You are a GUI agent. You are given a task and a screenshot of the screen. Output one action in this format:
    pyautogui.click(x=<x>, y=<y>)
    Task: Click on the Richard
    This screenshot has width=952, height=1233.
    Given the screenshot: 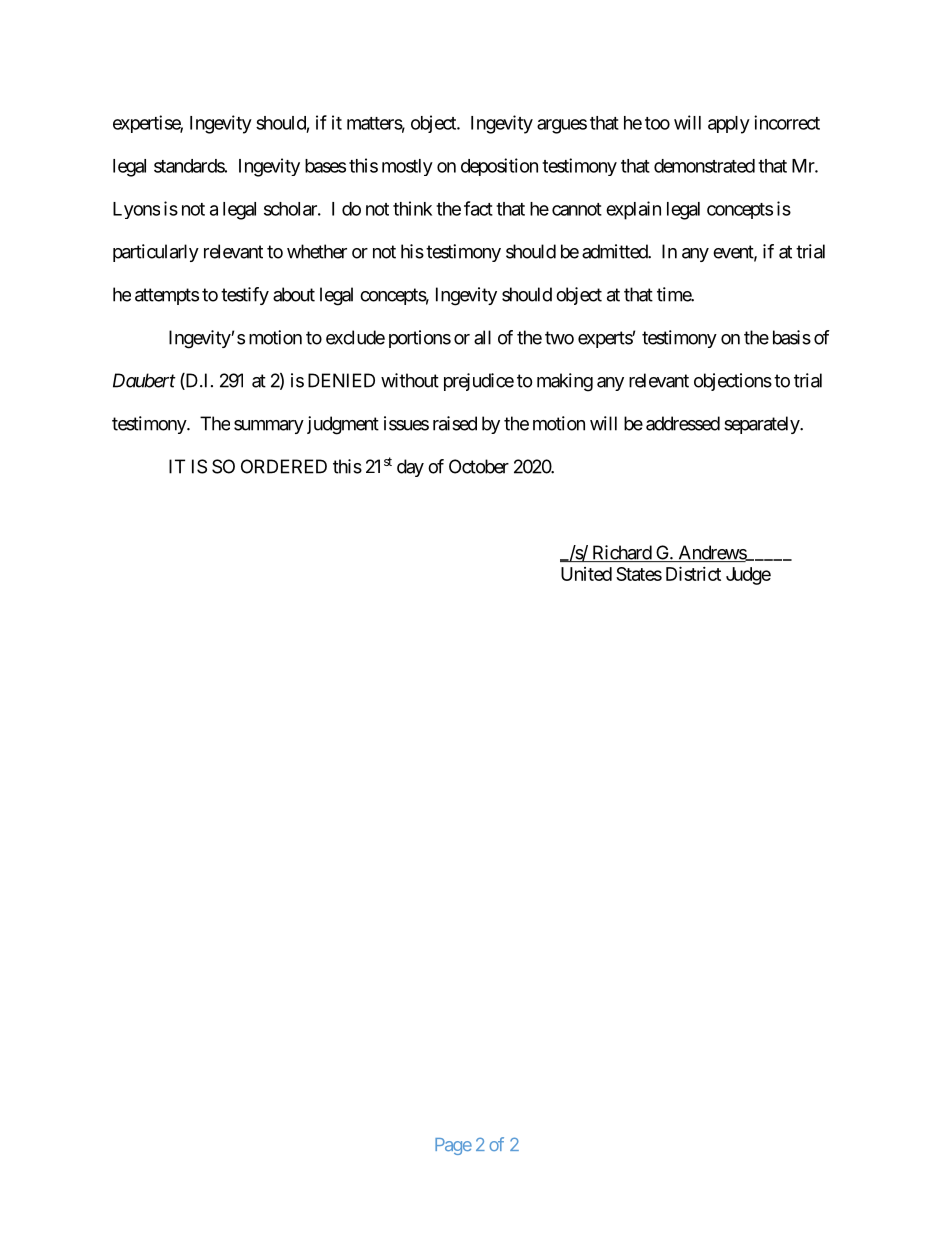 What is the action you would take?
    pyautogui.click(x=621, y=553)
